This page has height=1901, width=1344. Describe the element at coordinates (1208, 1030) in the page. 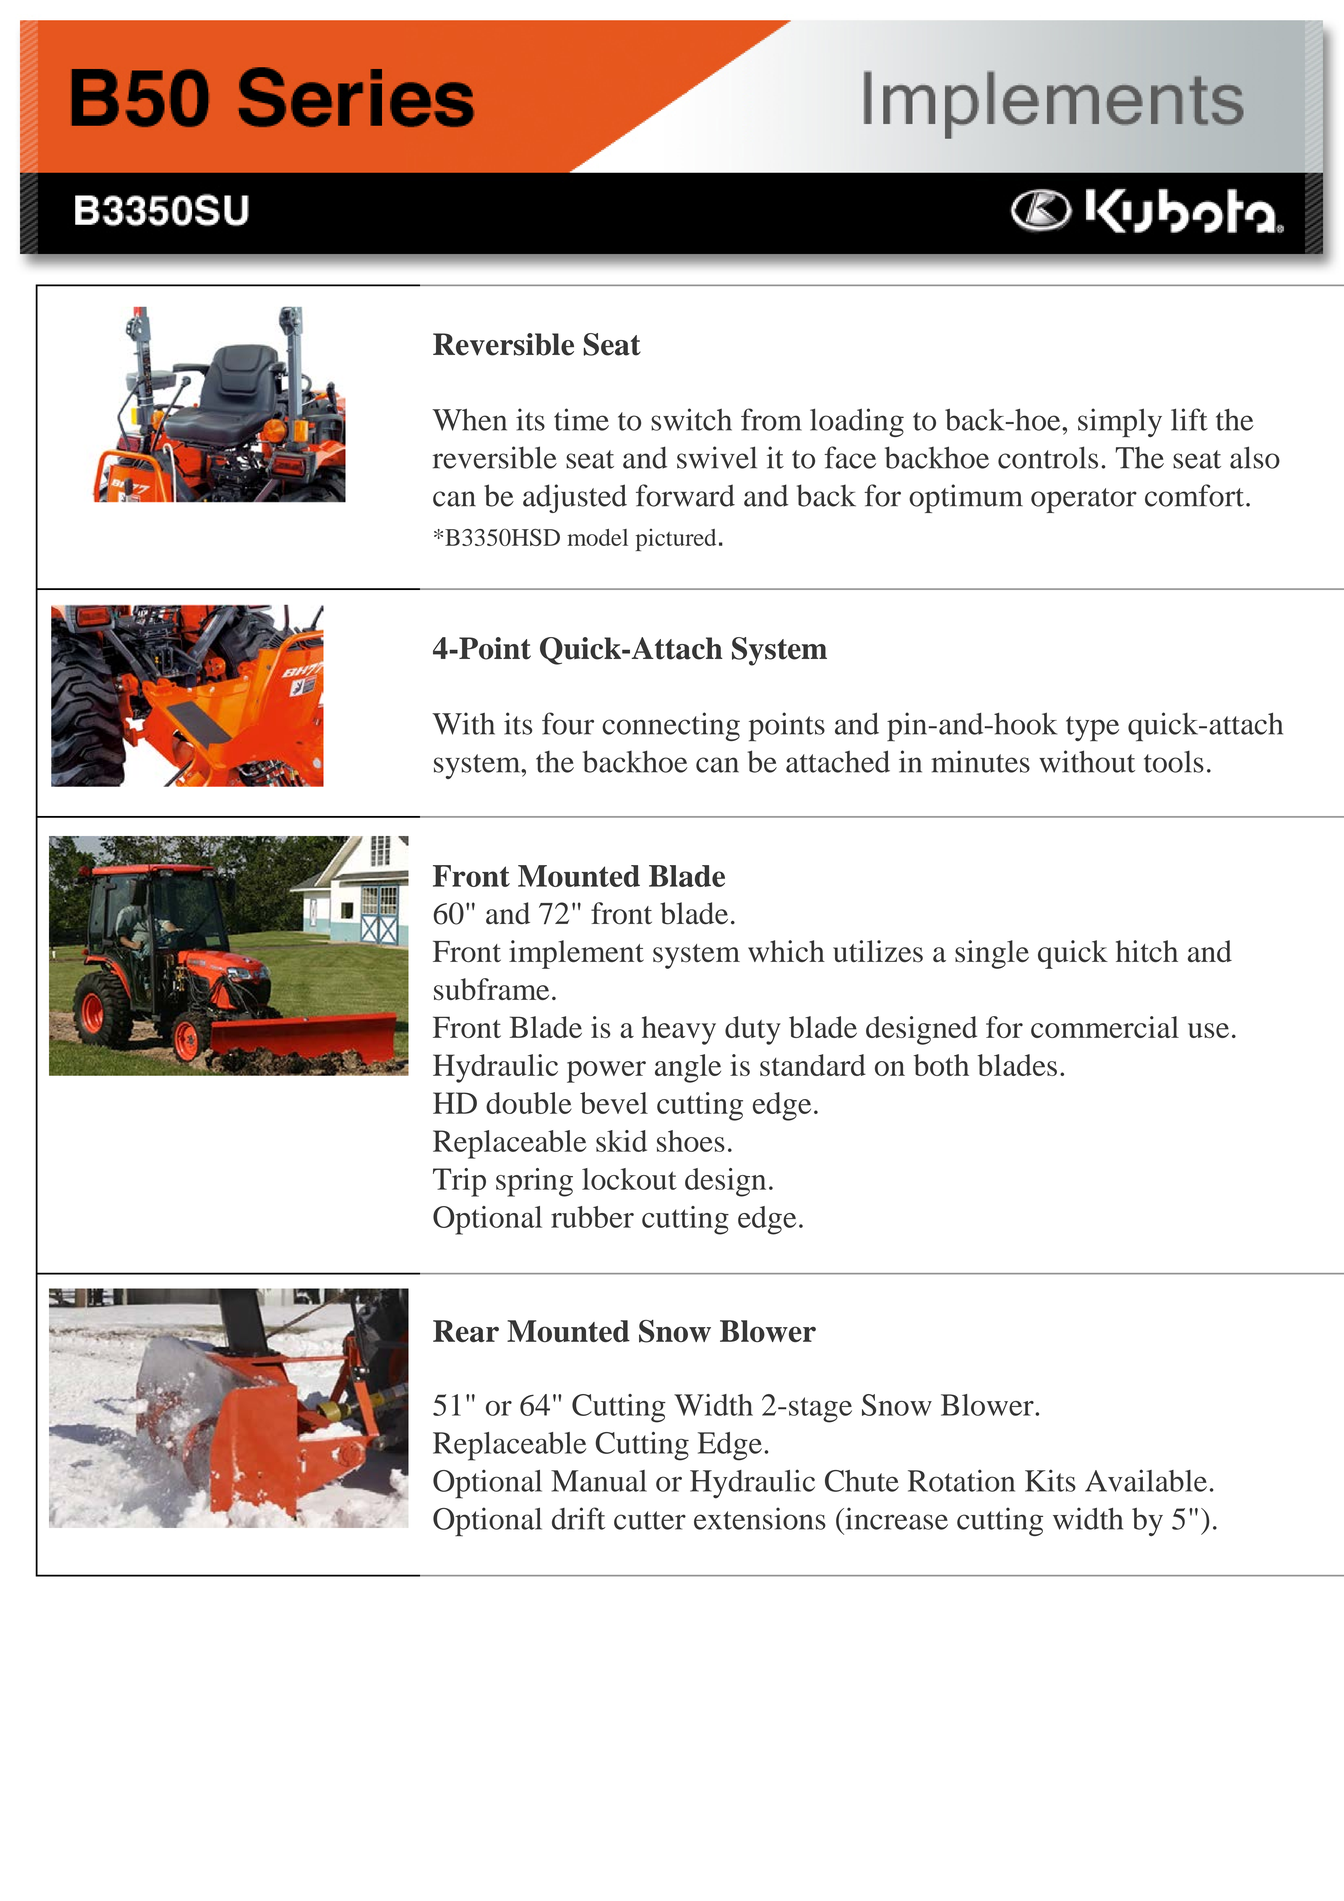

I see `use` at that location.
